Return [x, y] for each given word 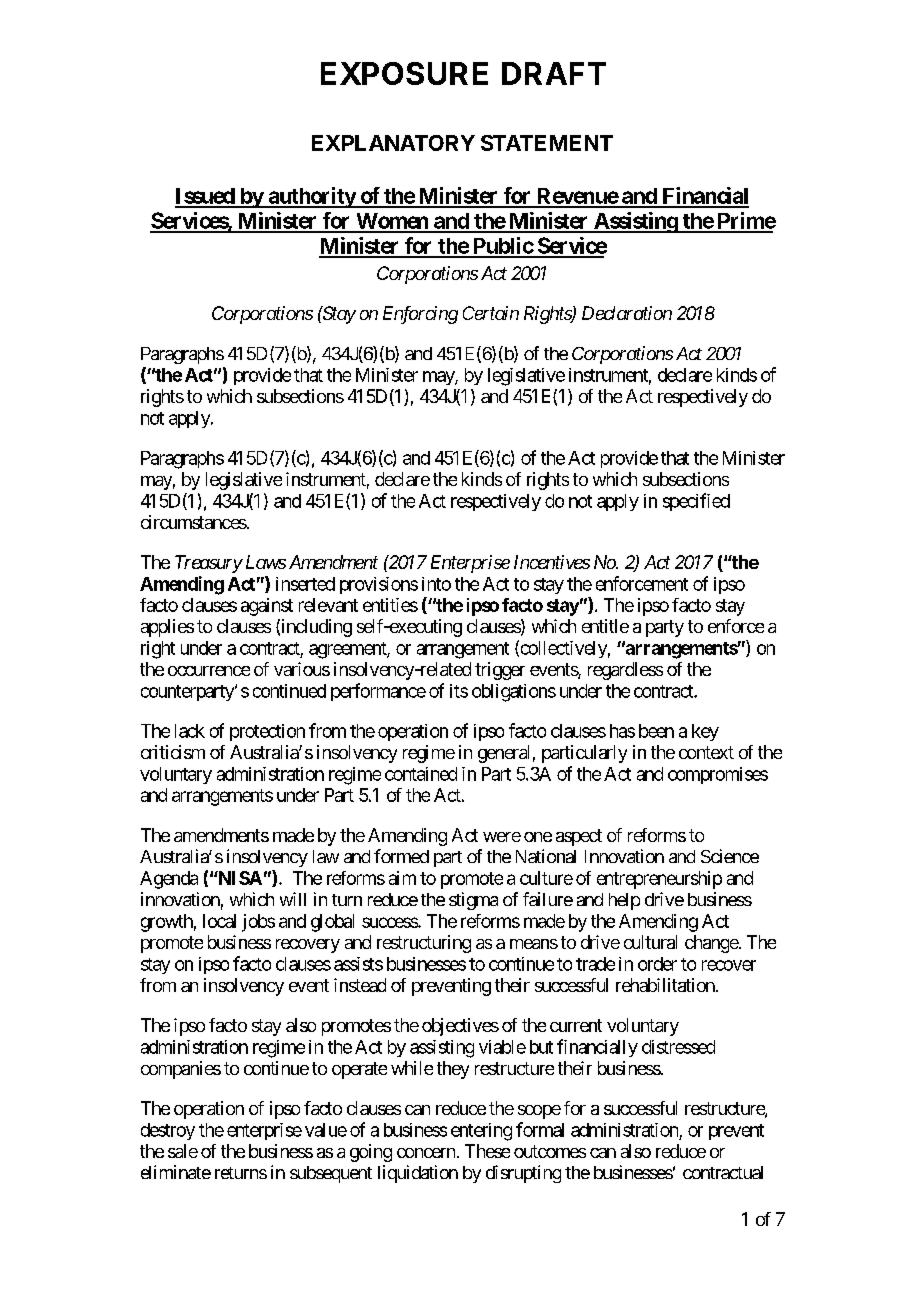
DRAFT [554, 73]
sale [183, 1151]
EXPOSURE [404, 73]
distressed [678, 1047]
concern [426, 1153]
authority [311, 197]
